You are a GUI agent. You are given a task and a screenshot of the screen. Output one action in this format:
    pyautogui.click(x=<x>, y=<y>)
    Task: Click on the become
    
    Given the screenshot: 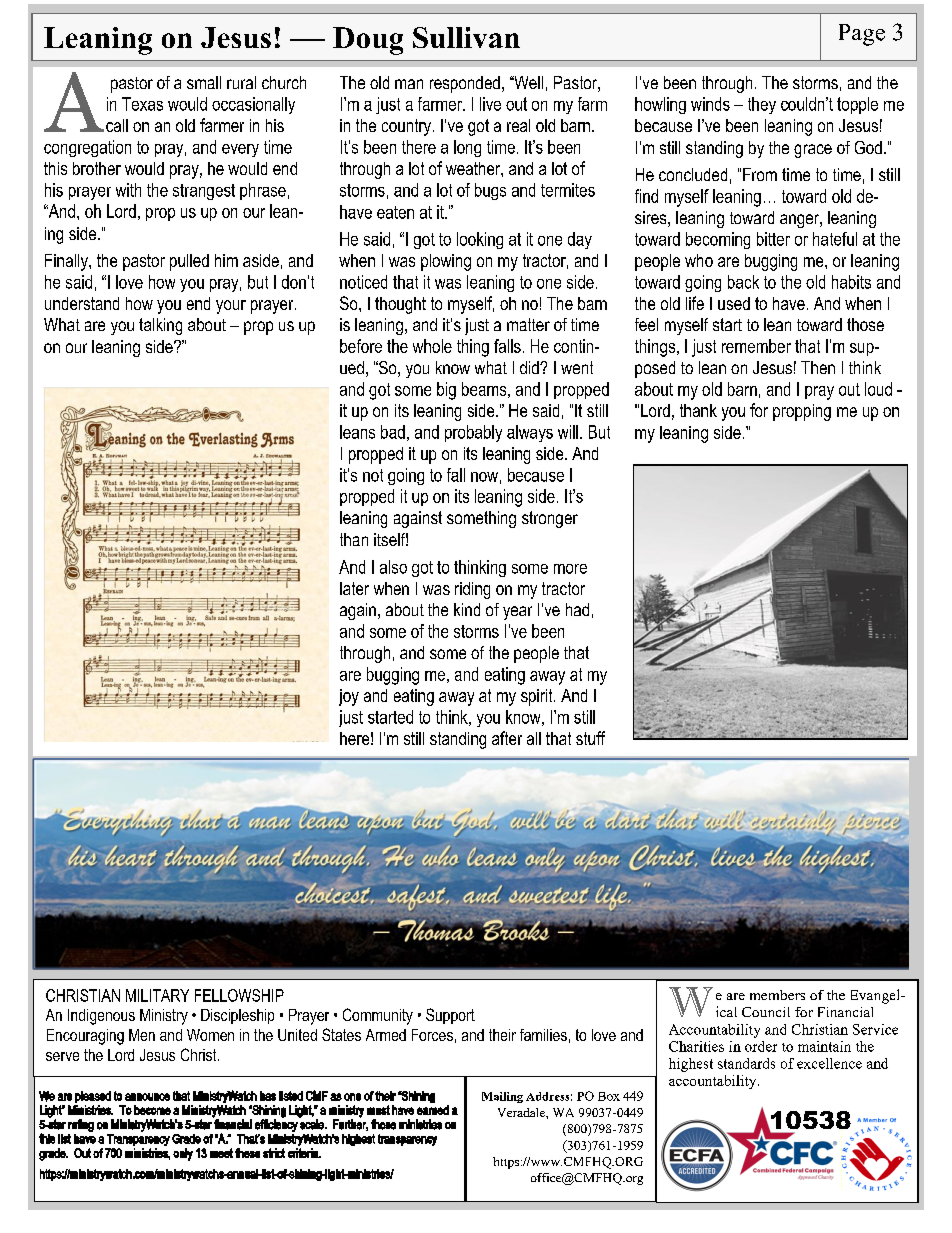 What is the action you would take?
    pyautogui.click(x=152, y=1110)
